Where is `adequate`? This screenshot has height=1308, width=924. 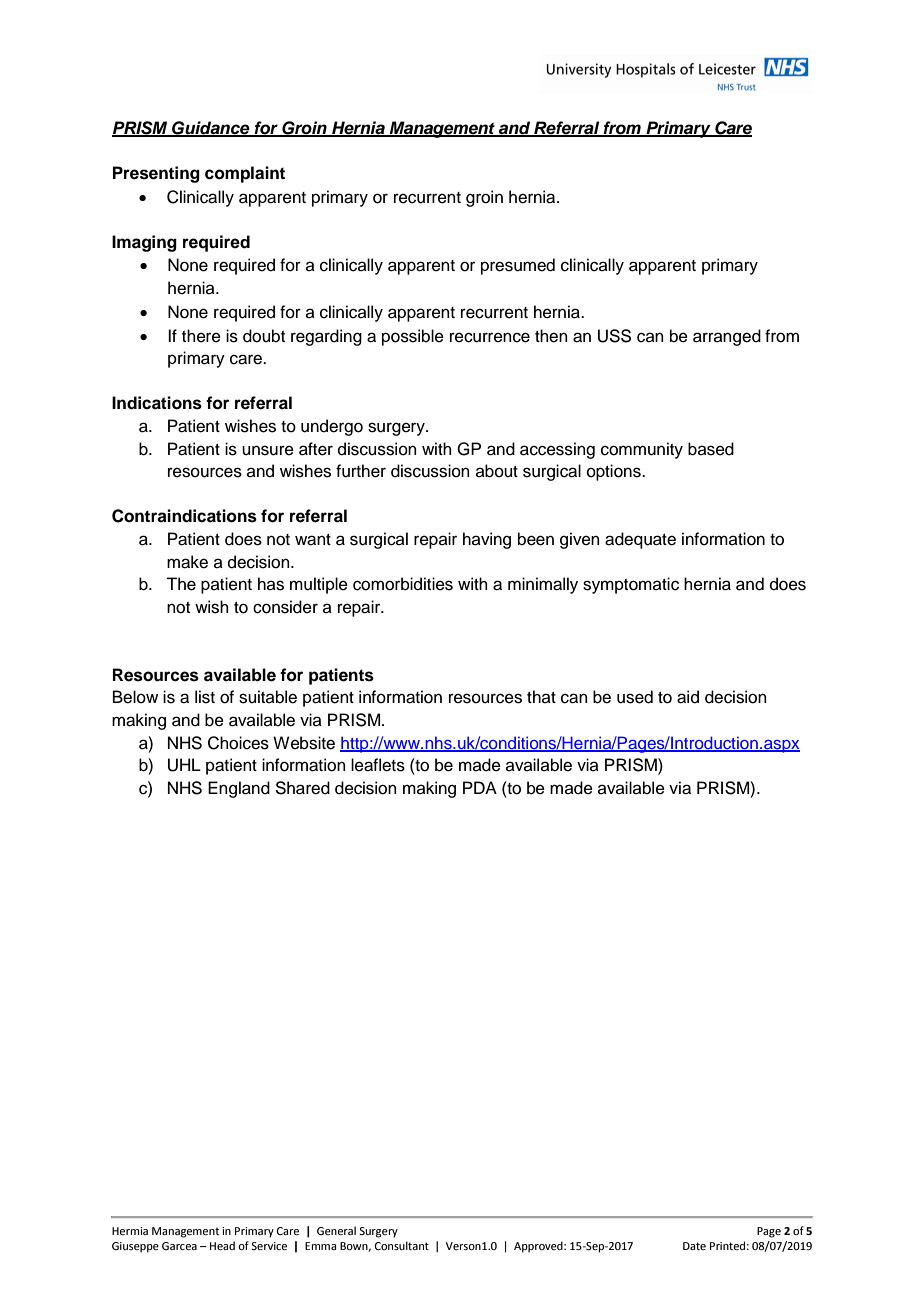 adequate is located at coordinates (640, 540).
